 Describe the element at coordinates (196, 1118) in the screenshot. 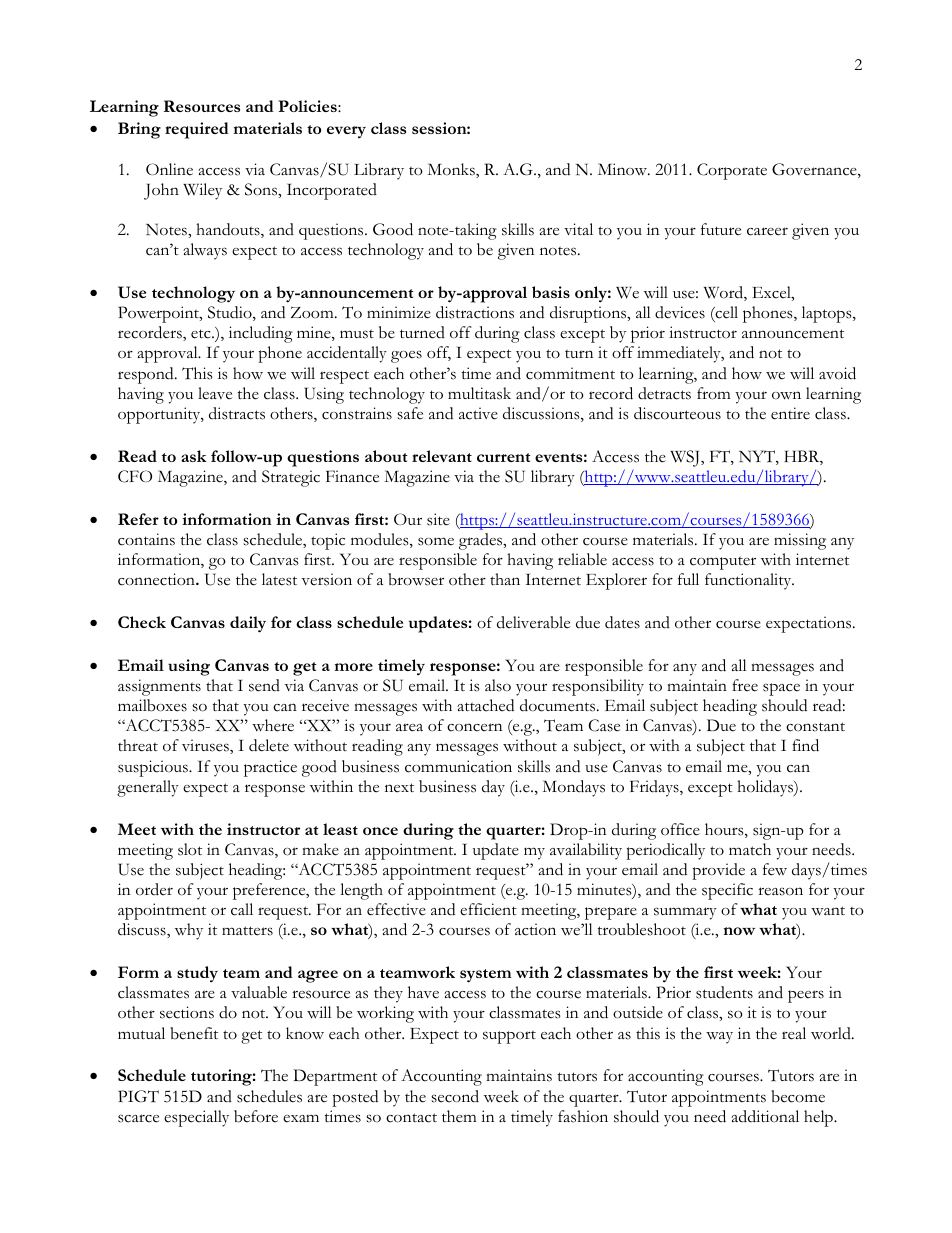

I see `especially` at that location.
